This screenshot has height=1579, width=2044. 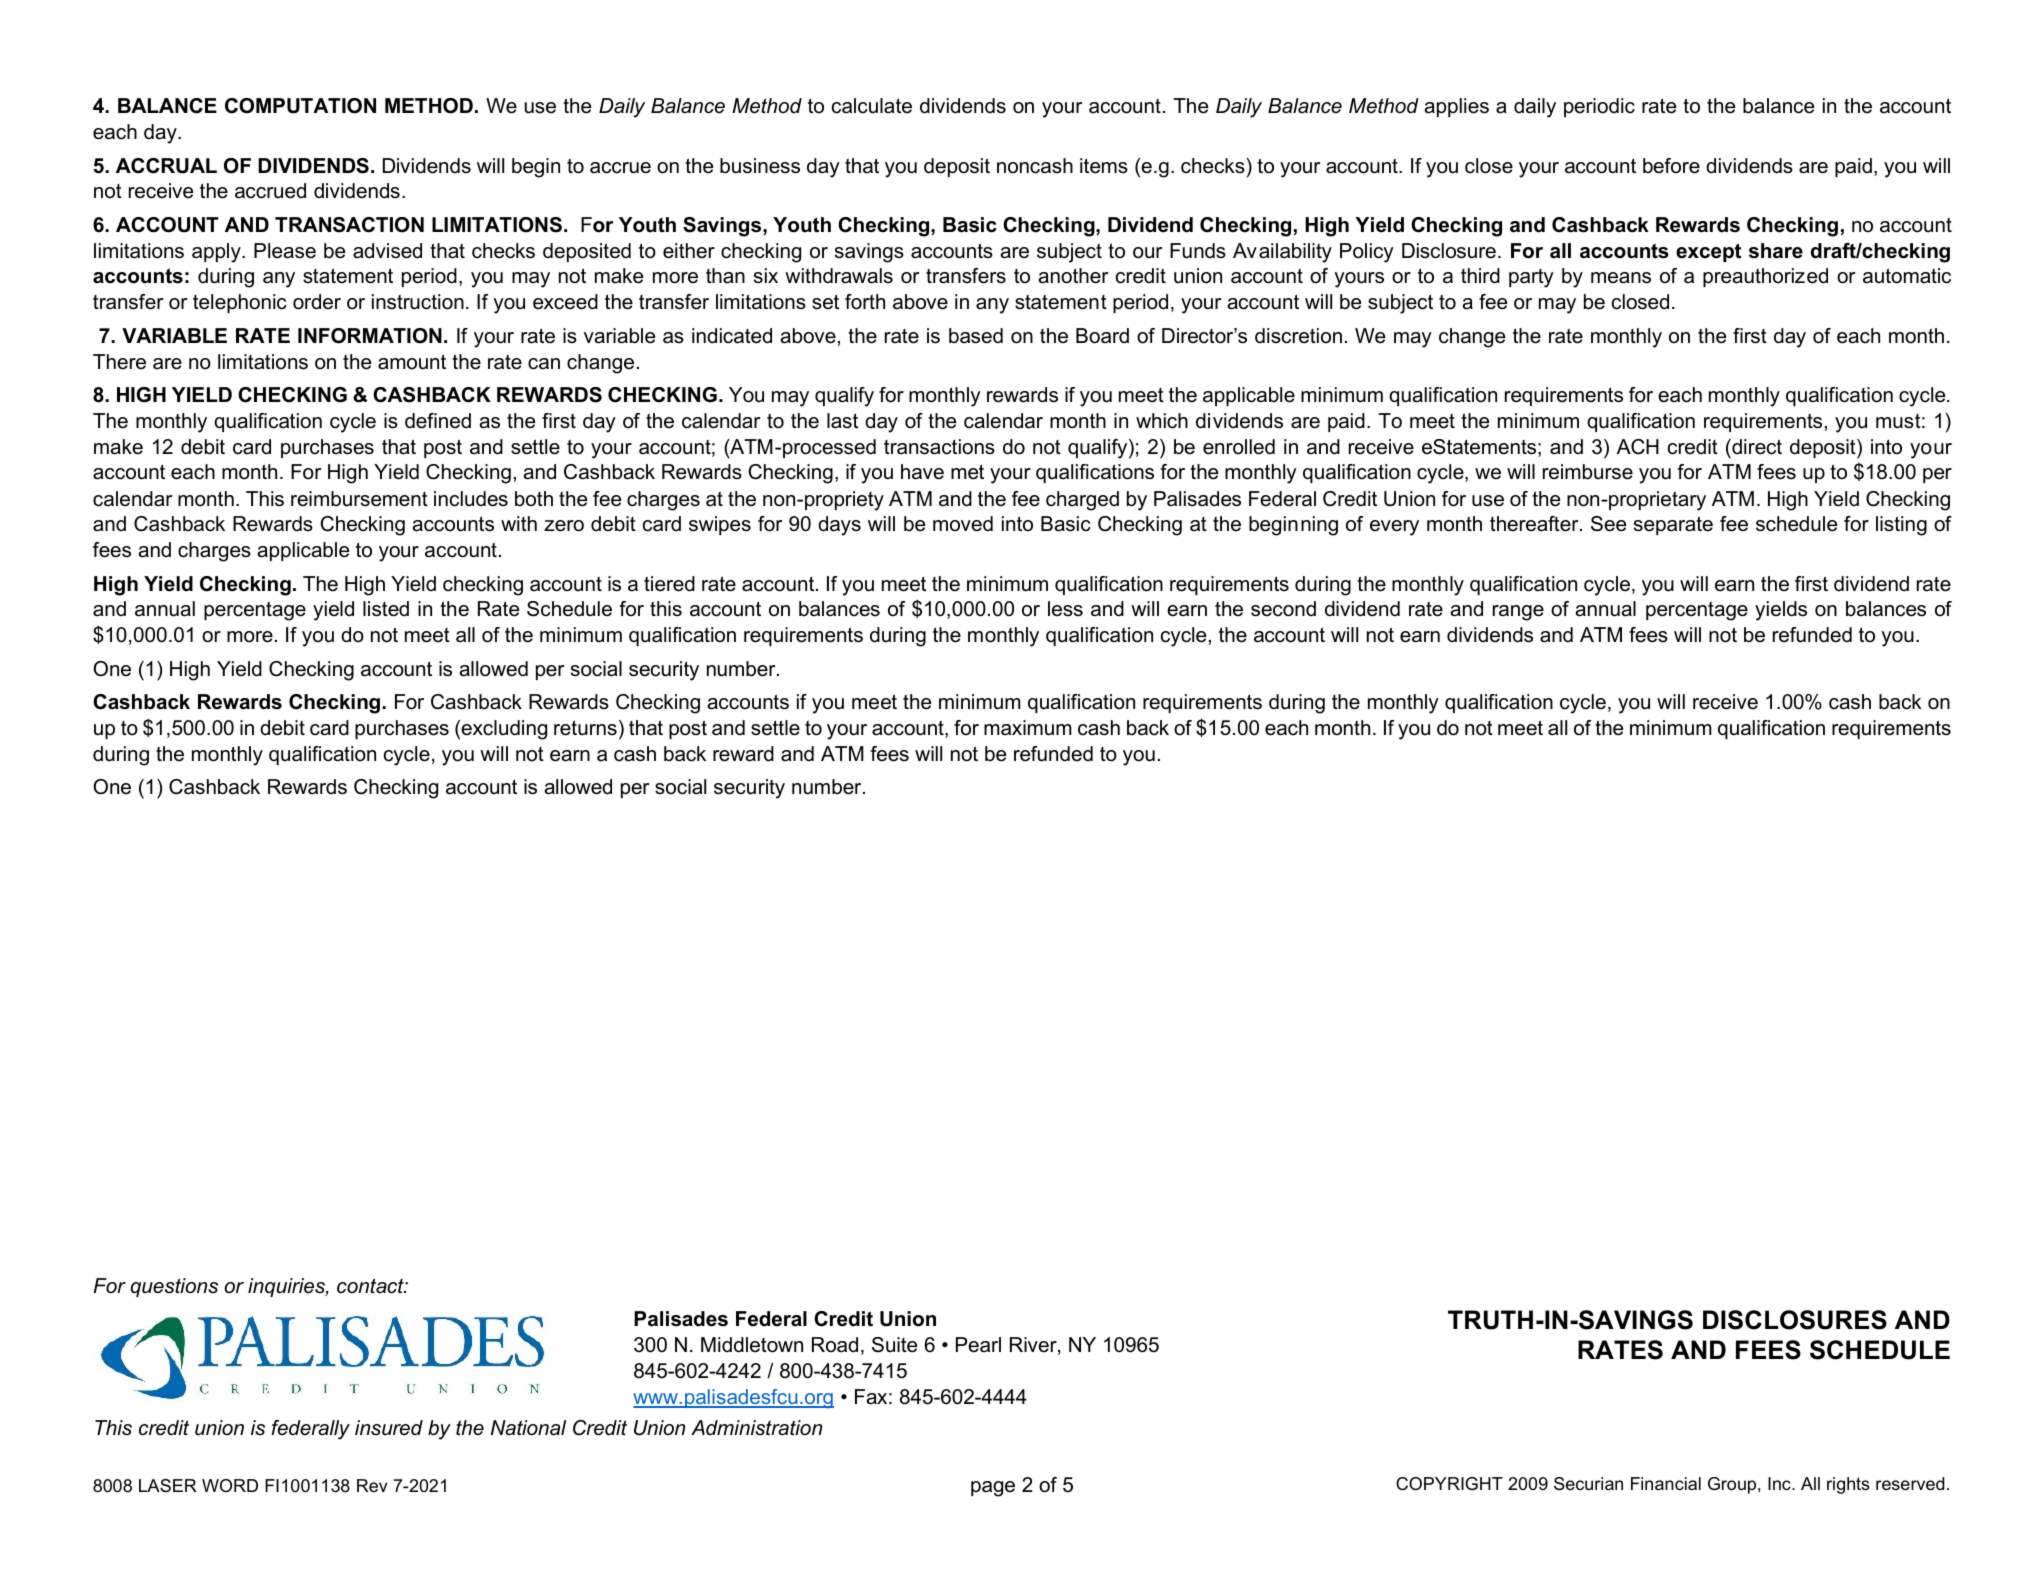 What do you see at coordinates (371, 1286) in the screenshot?
I see `contact` at bounding box center [371, 1286].
